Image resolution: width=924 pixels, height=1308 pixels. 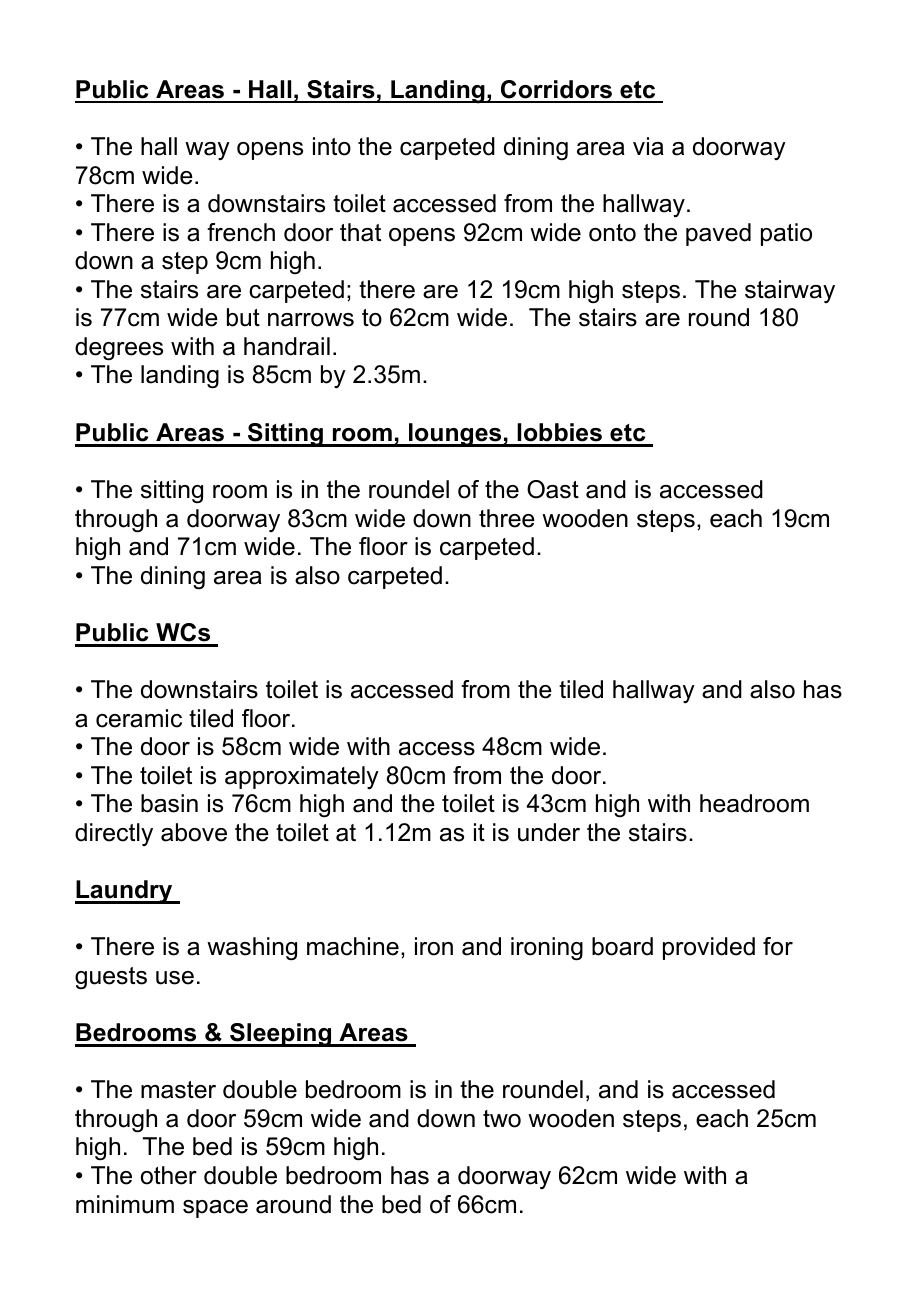 I want to click on washing, so click(x=252, y=949).
